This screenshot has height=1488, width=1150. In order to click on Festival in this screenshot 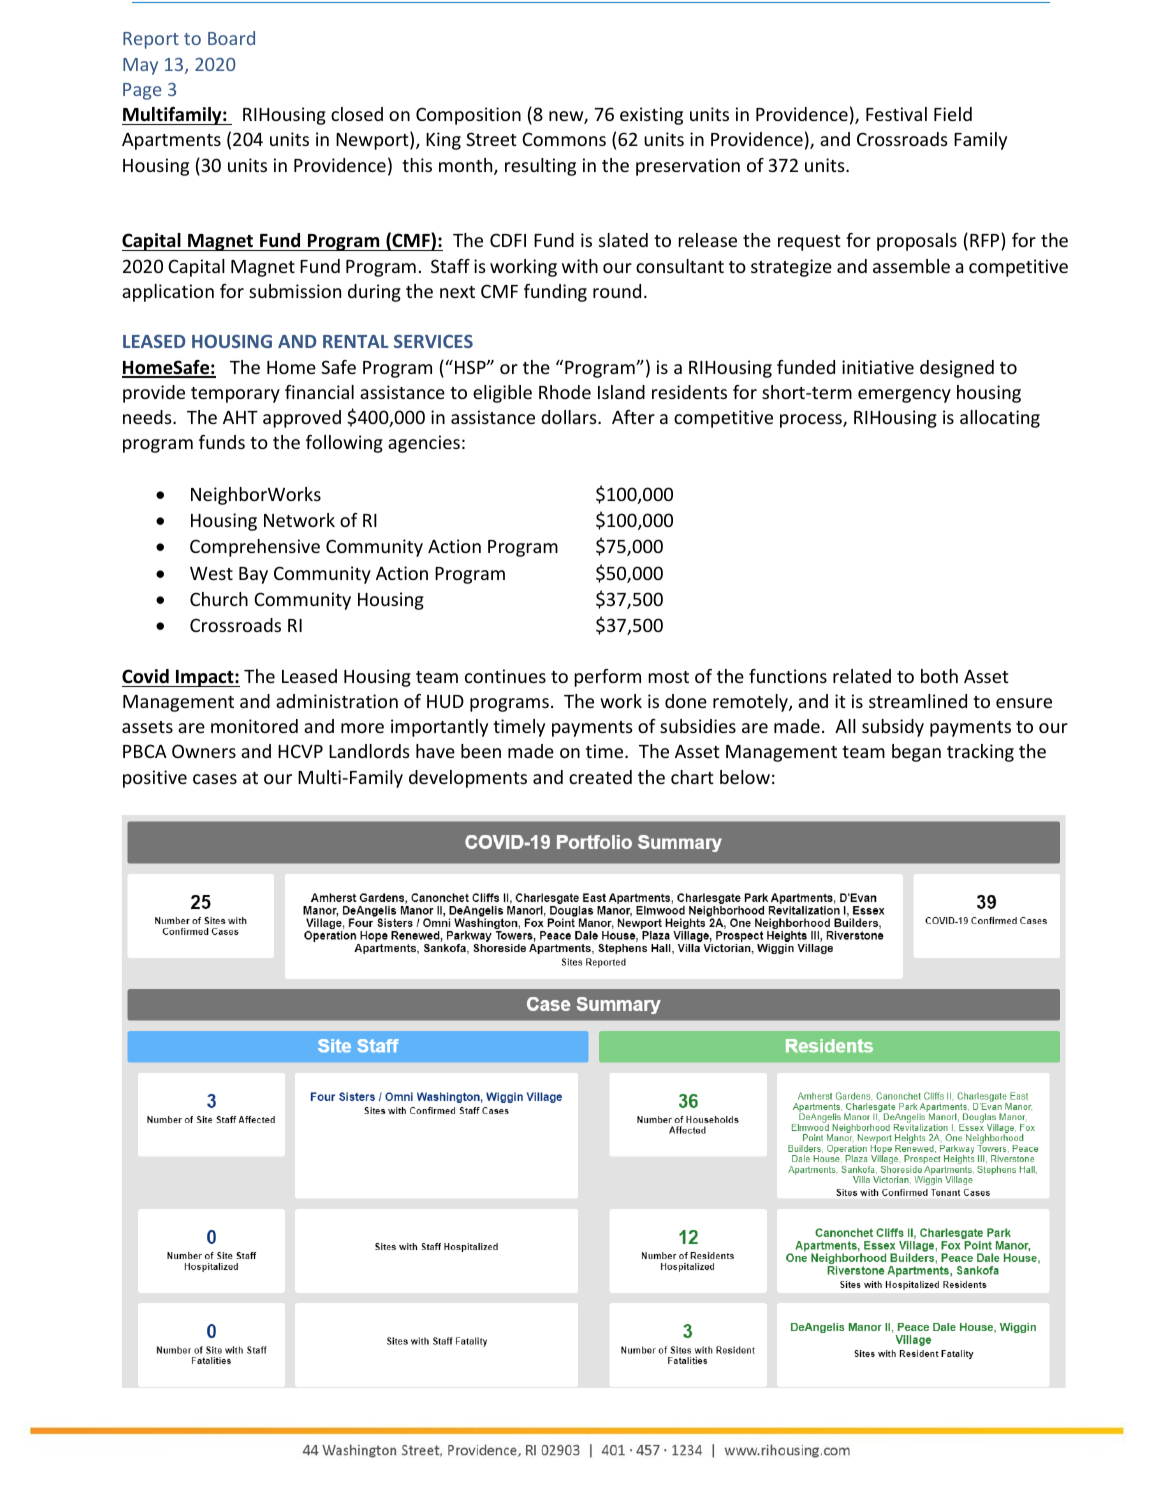, I will do `click(896, 114)`.
